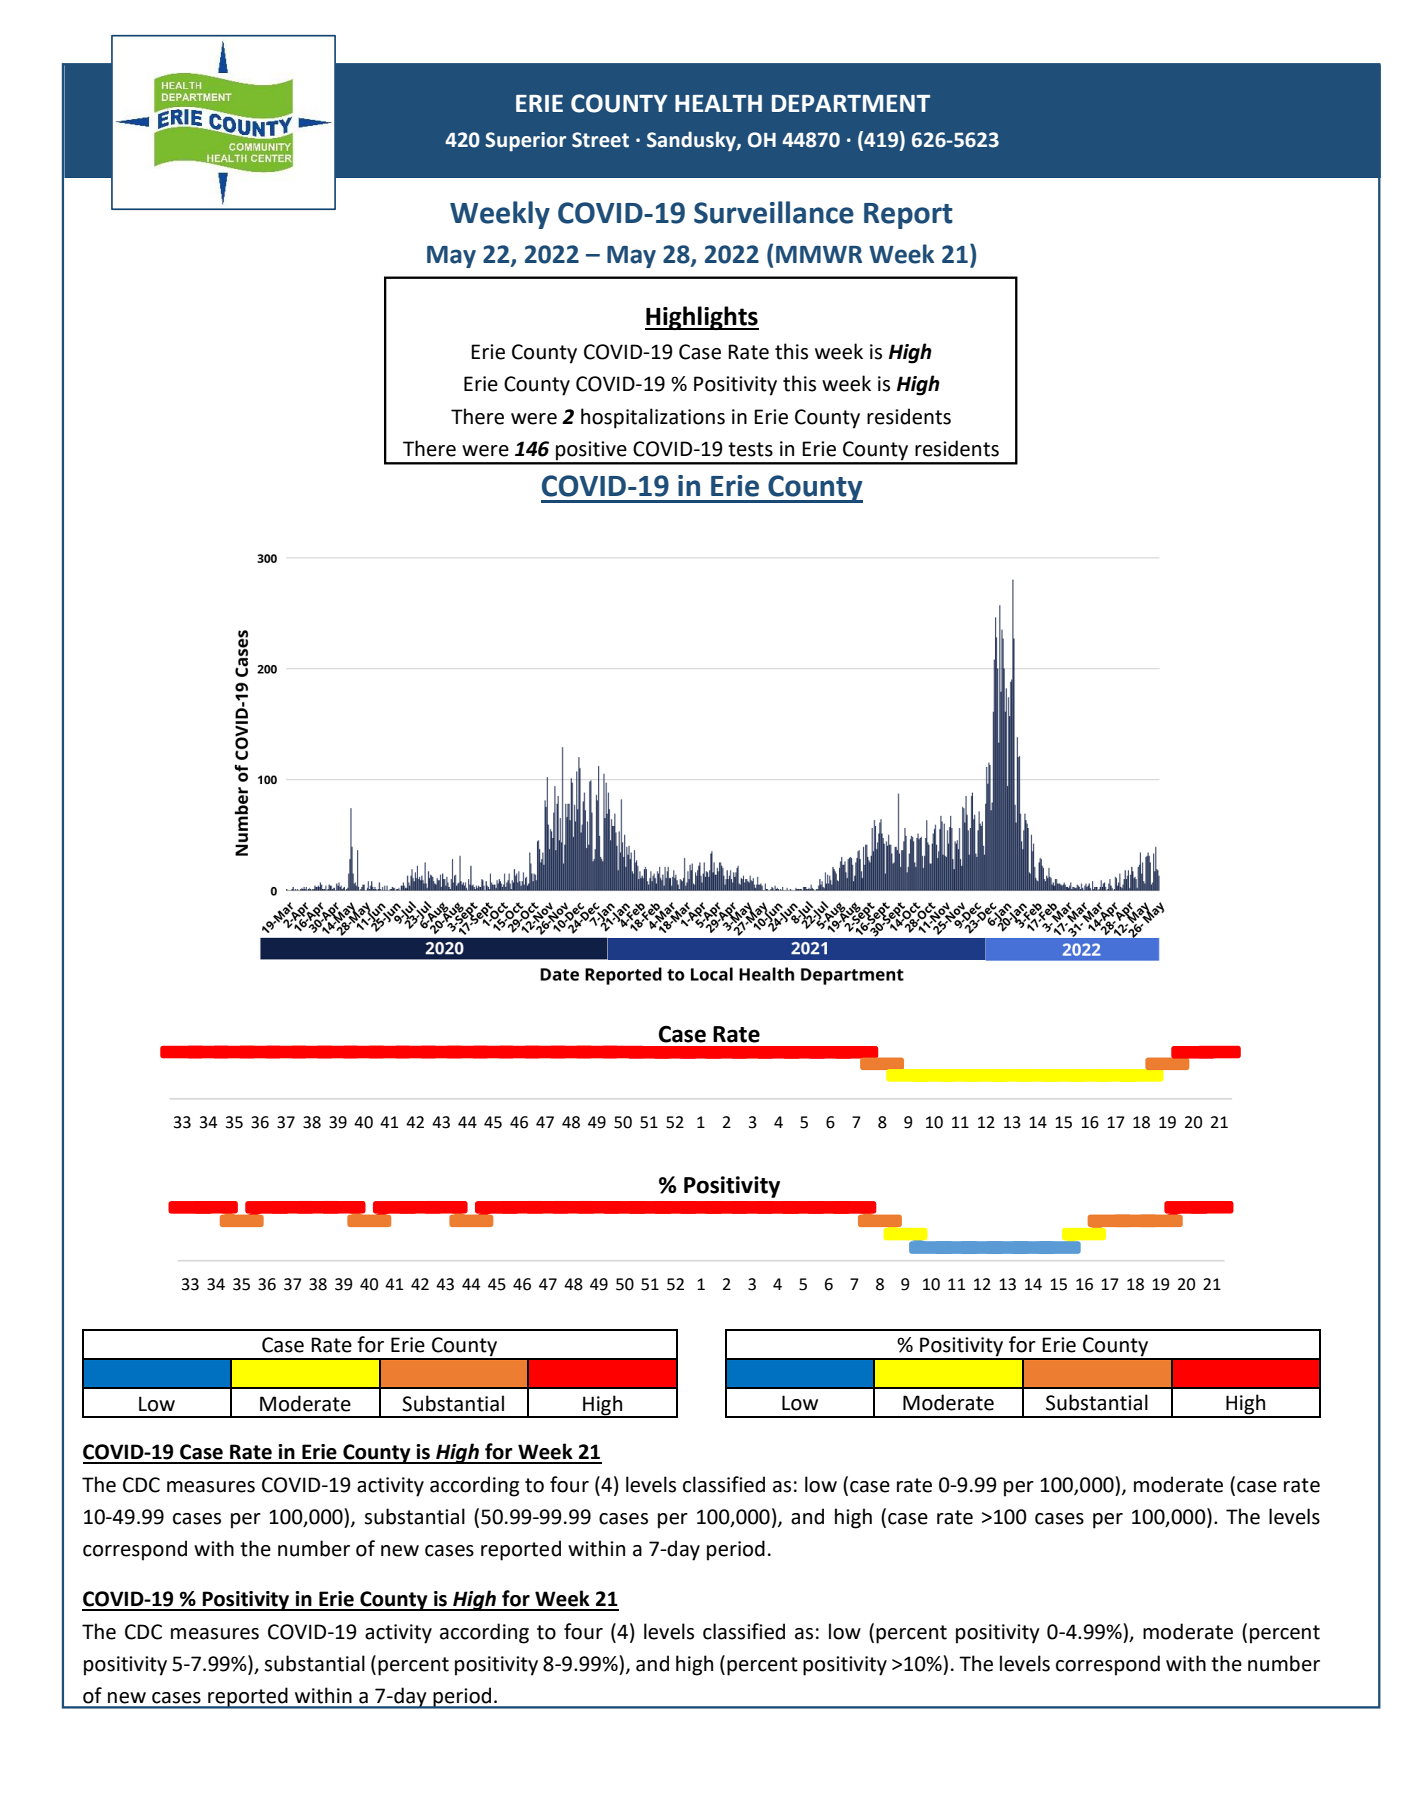 This screenshot has height=1815, width=1403. What do you see at coordinates (600, 140) in the screenshot?
I see `Street` at bounding box center [600, 140].
